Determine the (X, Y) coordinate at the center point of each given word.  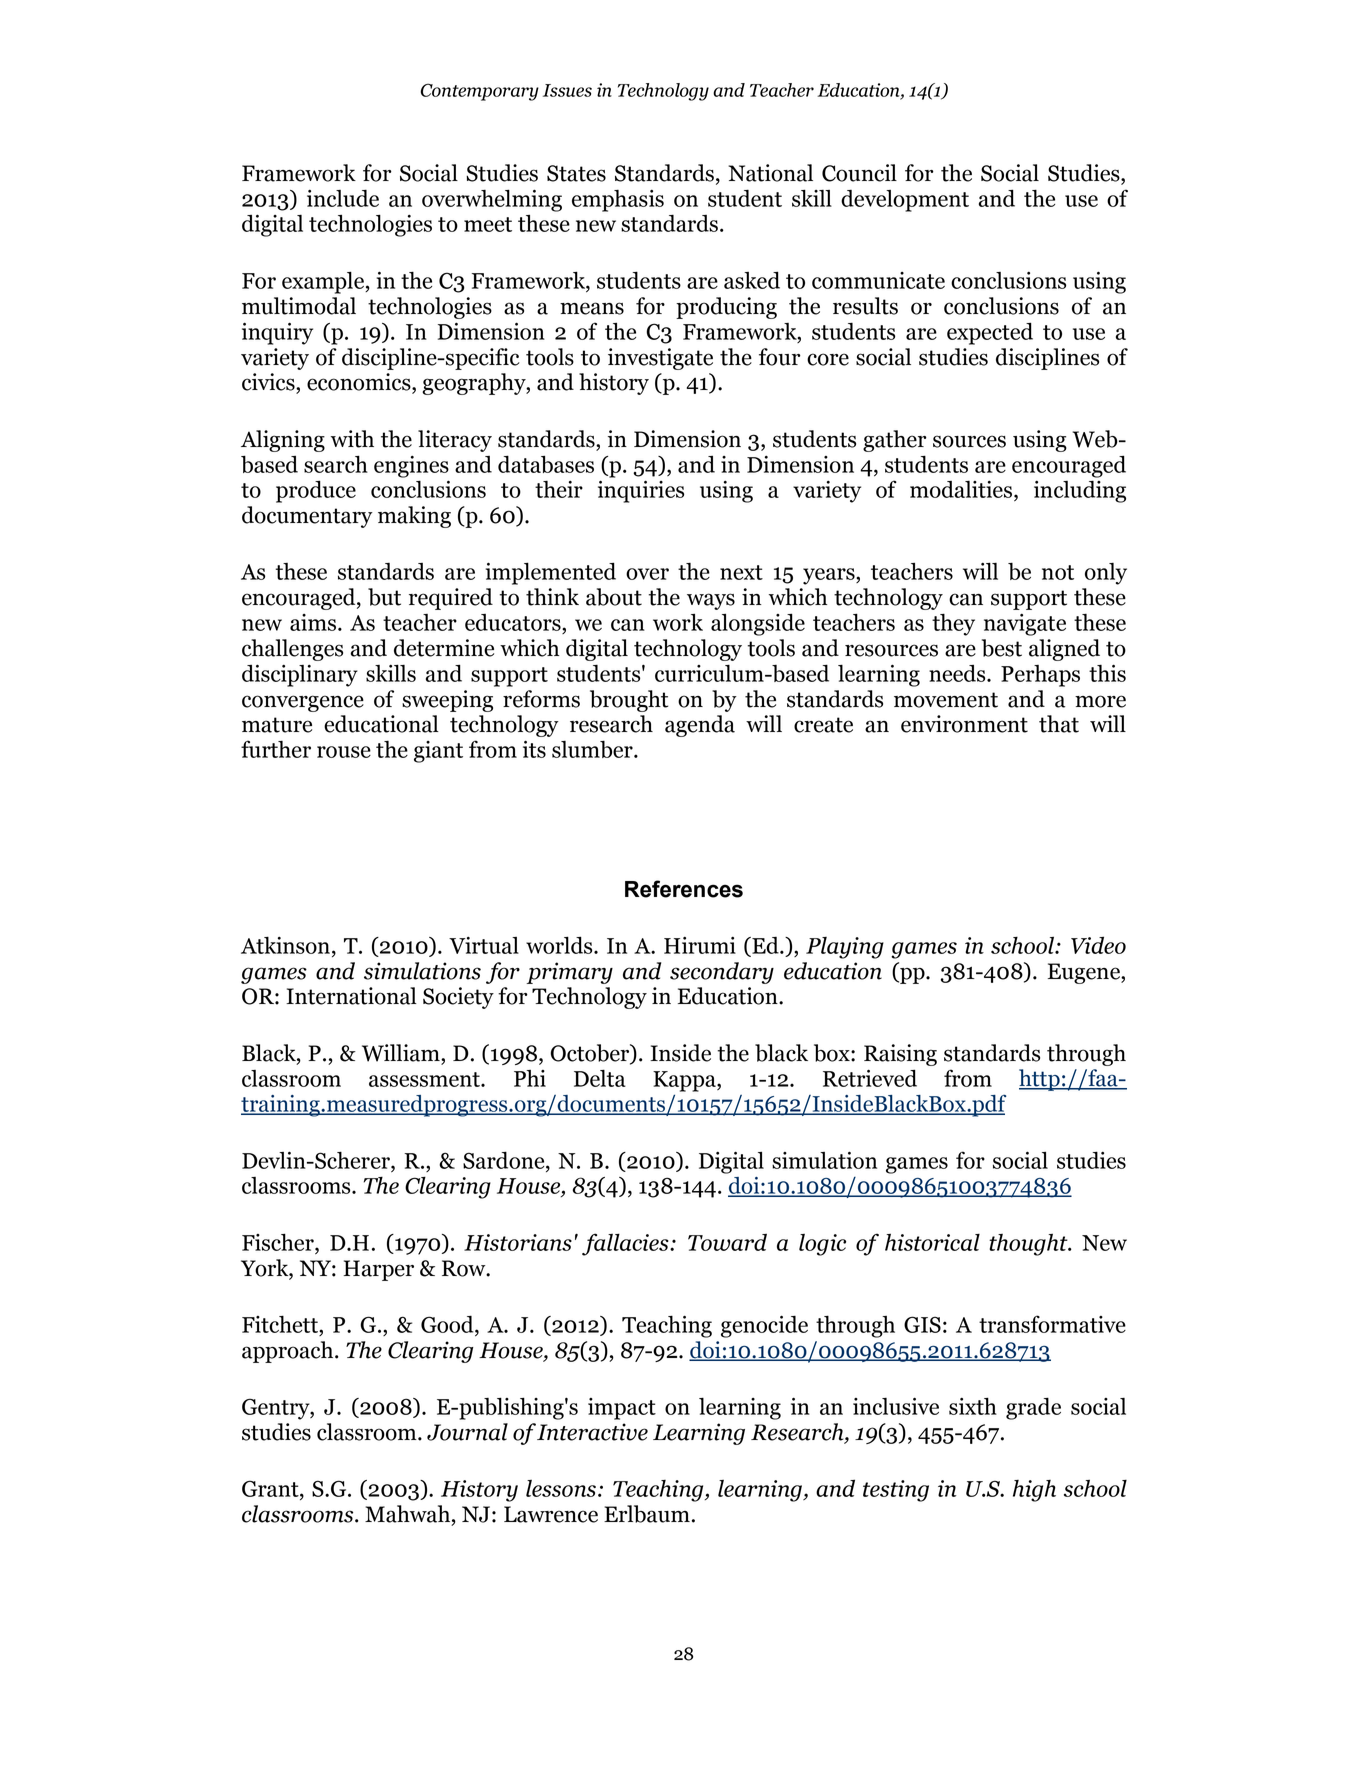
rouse (344, 752)
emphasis (618, 201)
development (905, 201)
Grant (271, 1490)
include (343, 198)
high (1034, 1491)
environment (964, 724)
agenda (700, 726)
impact (622, 1409)
